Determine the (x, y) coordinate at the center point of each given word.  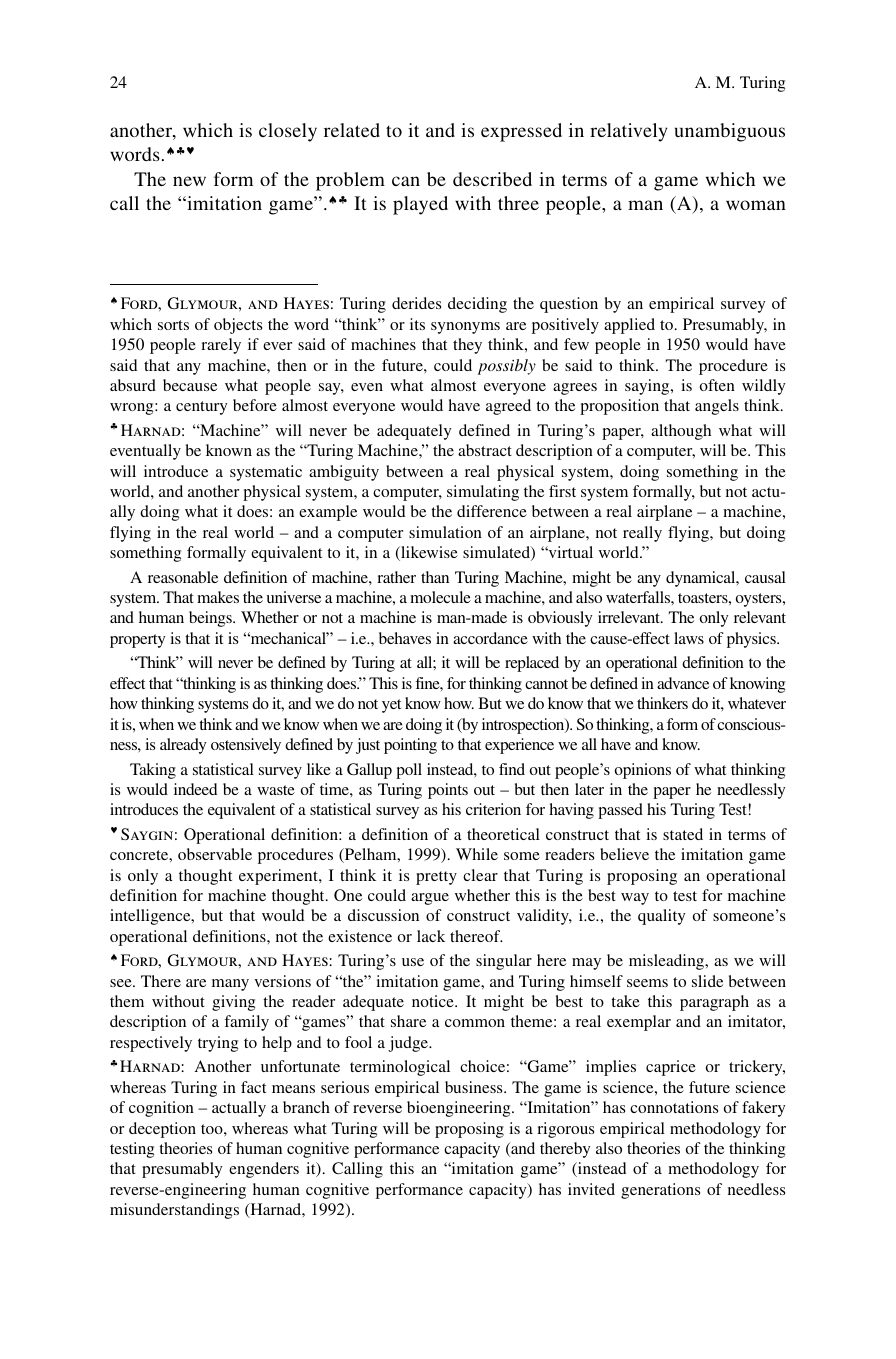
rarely (221, 346)
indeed (195, 789)
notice (434, 1001)
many (230, 985)
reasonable (183, 577)
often (717, 385)
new (189, 181)
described (492, 179)
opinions (643, 771)
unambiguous (730, 132)
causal (765, 577)
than (435, 577)
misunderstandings (174, 1211)
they (467, 346)
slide (707, 981)
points (448, 791)
